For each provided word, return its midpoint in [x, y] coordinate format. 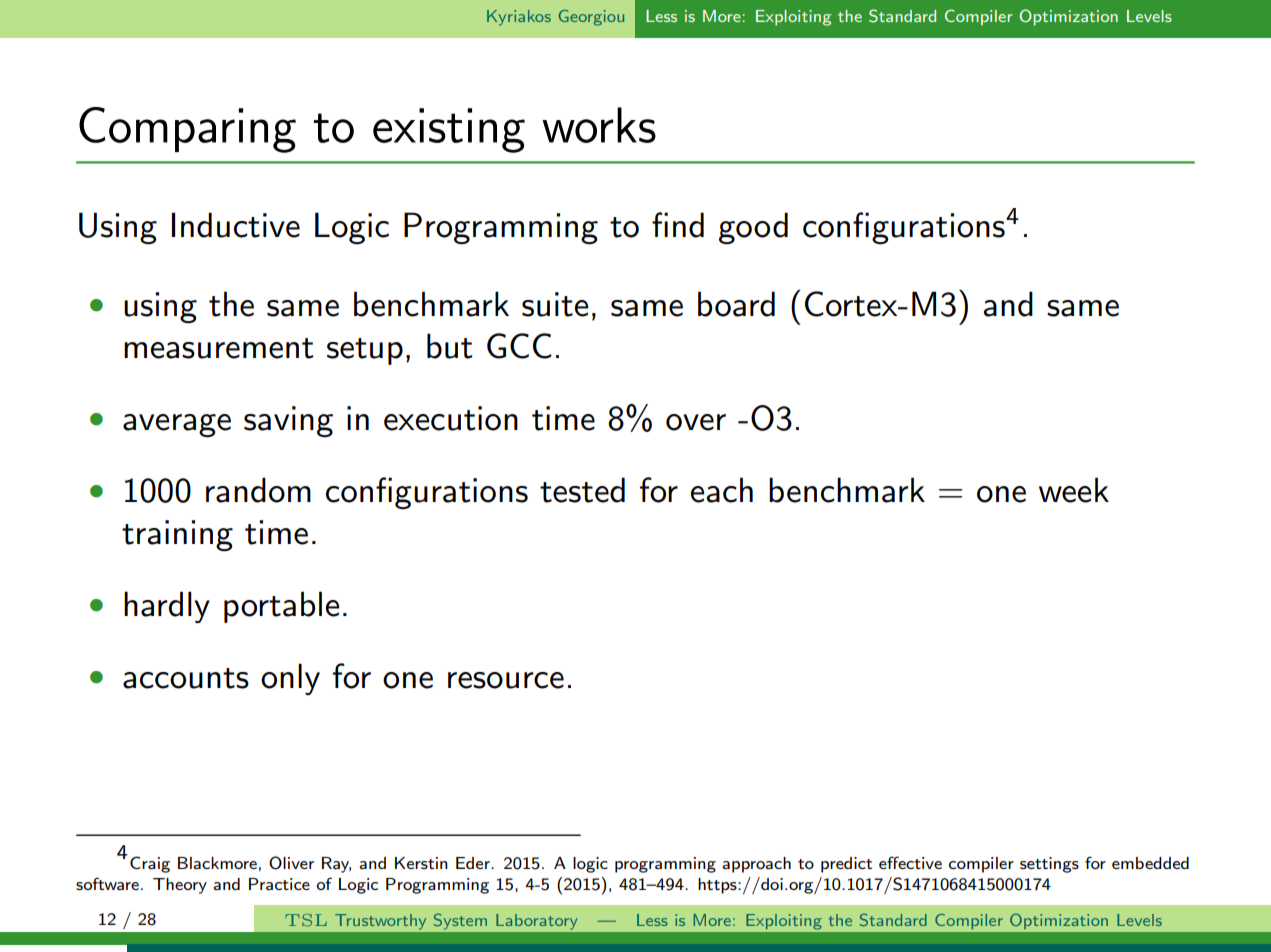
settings [1049, 865]
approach [756, 865]
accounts [186, 678]
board [736, 304]
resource [506, 680]
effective [910, 862]
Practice [279, 884]
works [599, 125]
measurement [219, 348]
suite [555, 304]
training [177, 536]
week [1074, 490]
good [753, 228]
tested [582, 490]
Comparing [187, 130]
